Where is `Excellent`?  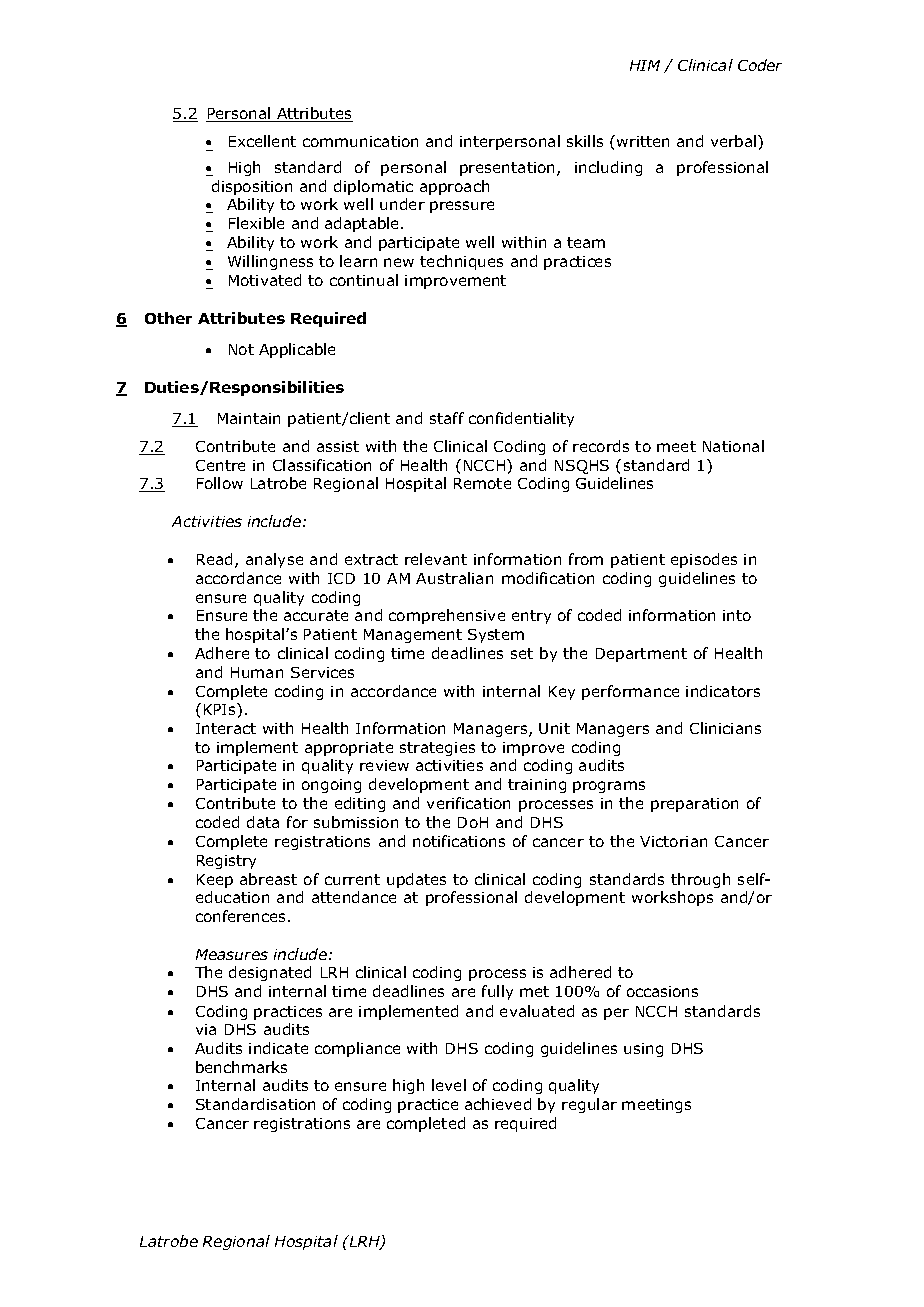 Excellent is located at coordinates (262, 141).
